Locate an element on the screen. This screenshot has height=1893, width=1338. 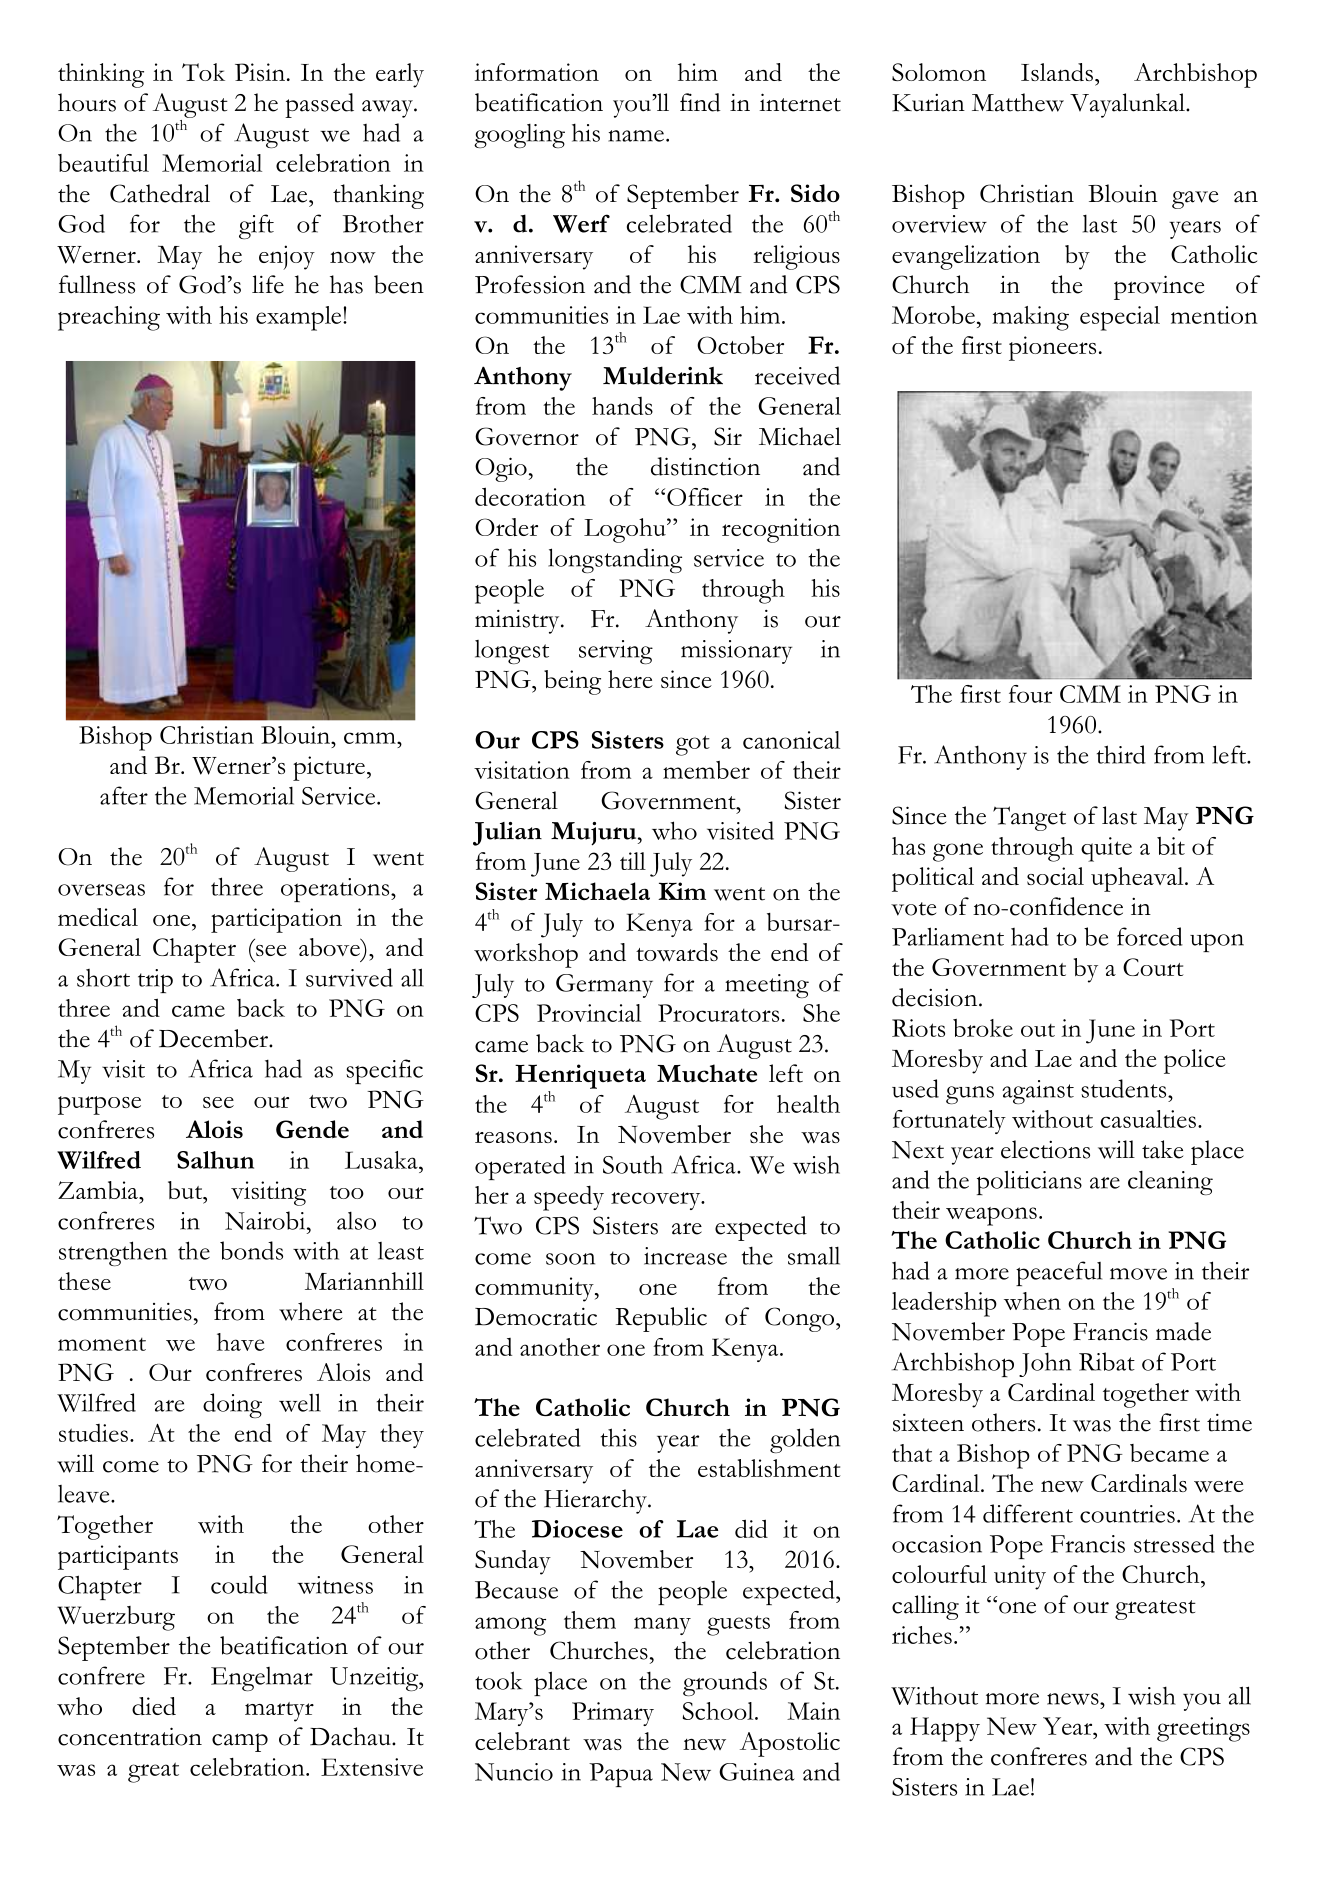
forced is located at coordinates (1150, 936).
